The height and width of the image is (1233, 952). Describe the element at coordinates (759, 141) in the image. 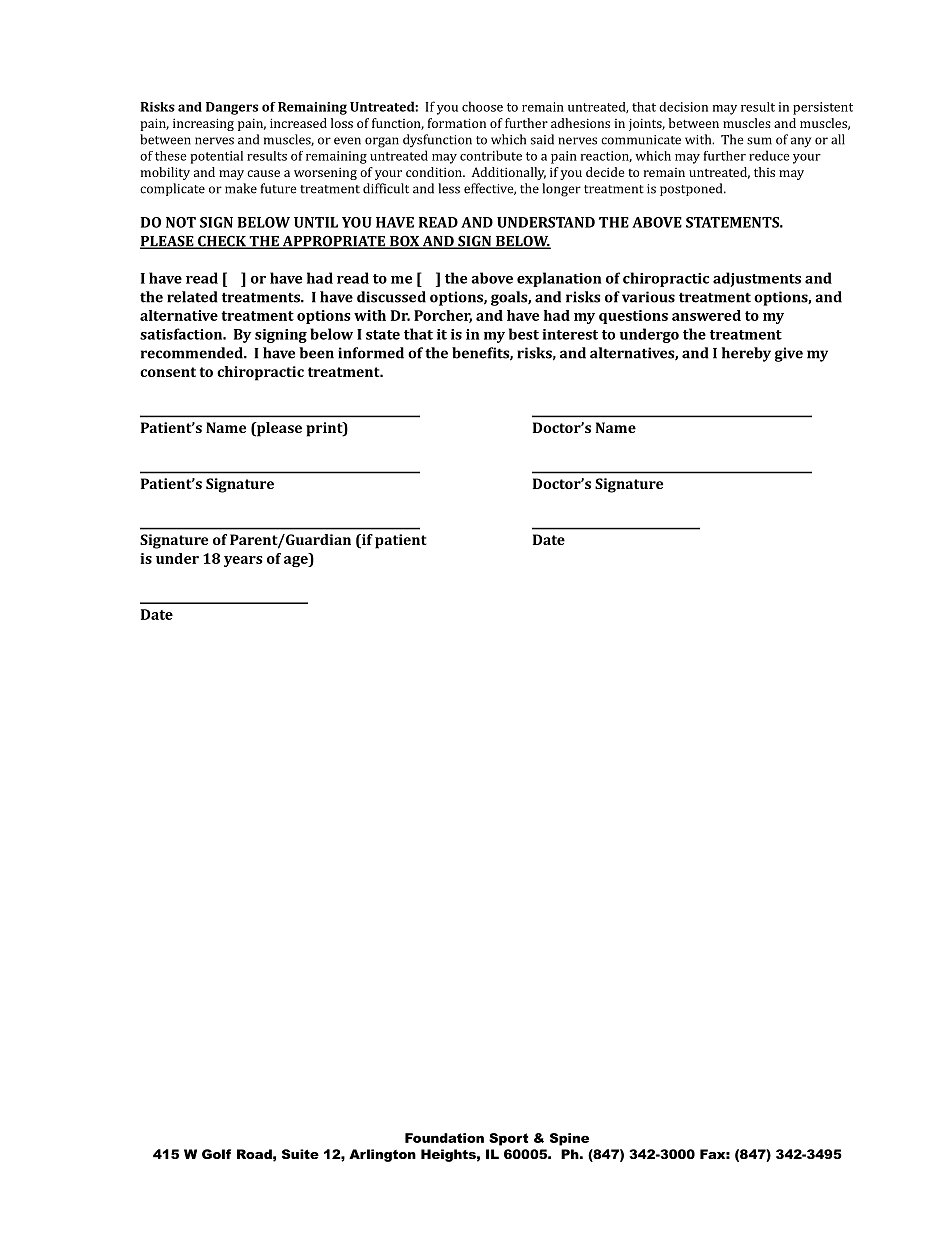

I see `sum` at that location.
